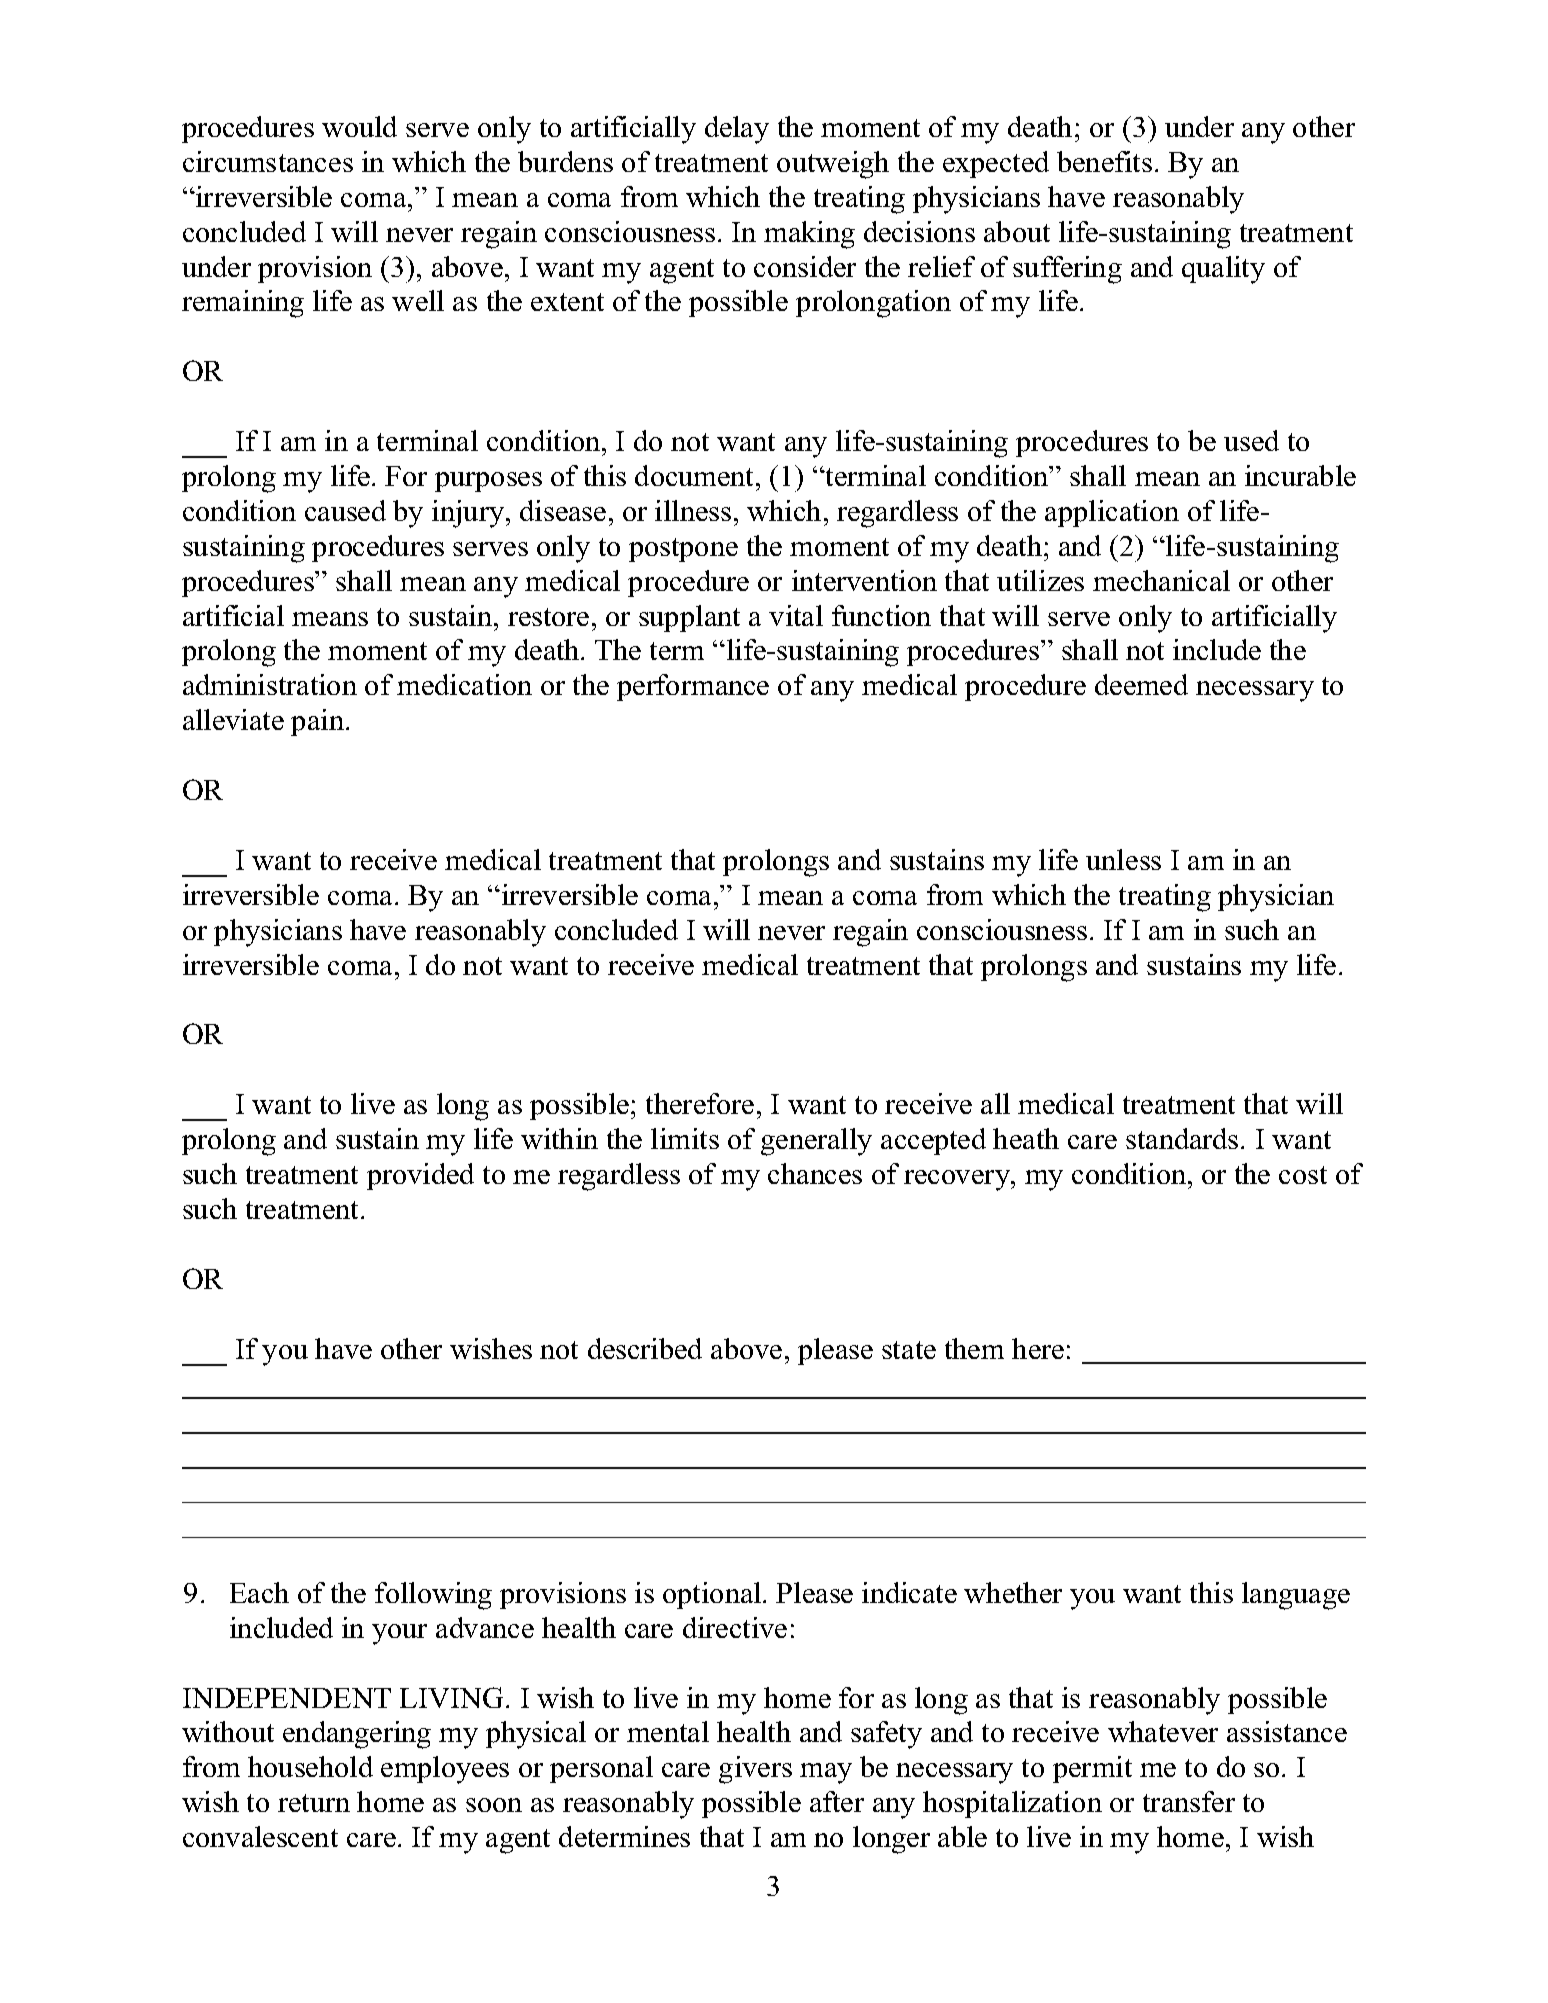 The height and width of the screenshot is (2003, 1548). What do you see at coordinates (815, 1173) in the screenshot?
I see `chances` at bounding box center [815, 1173].
